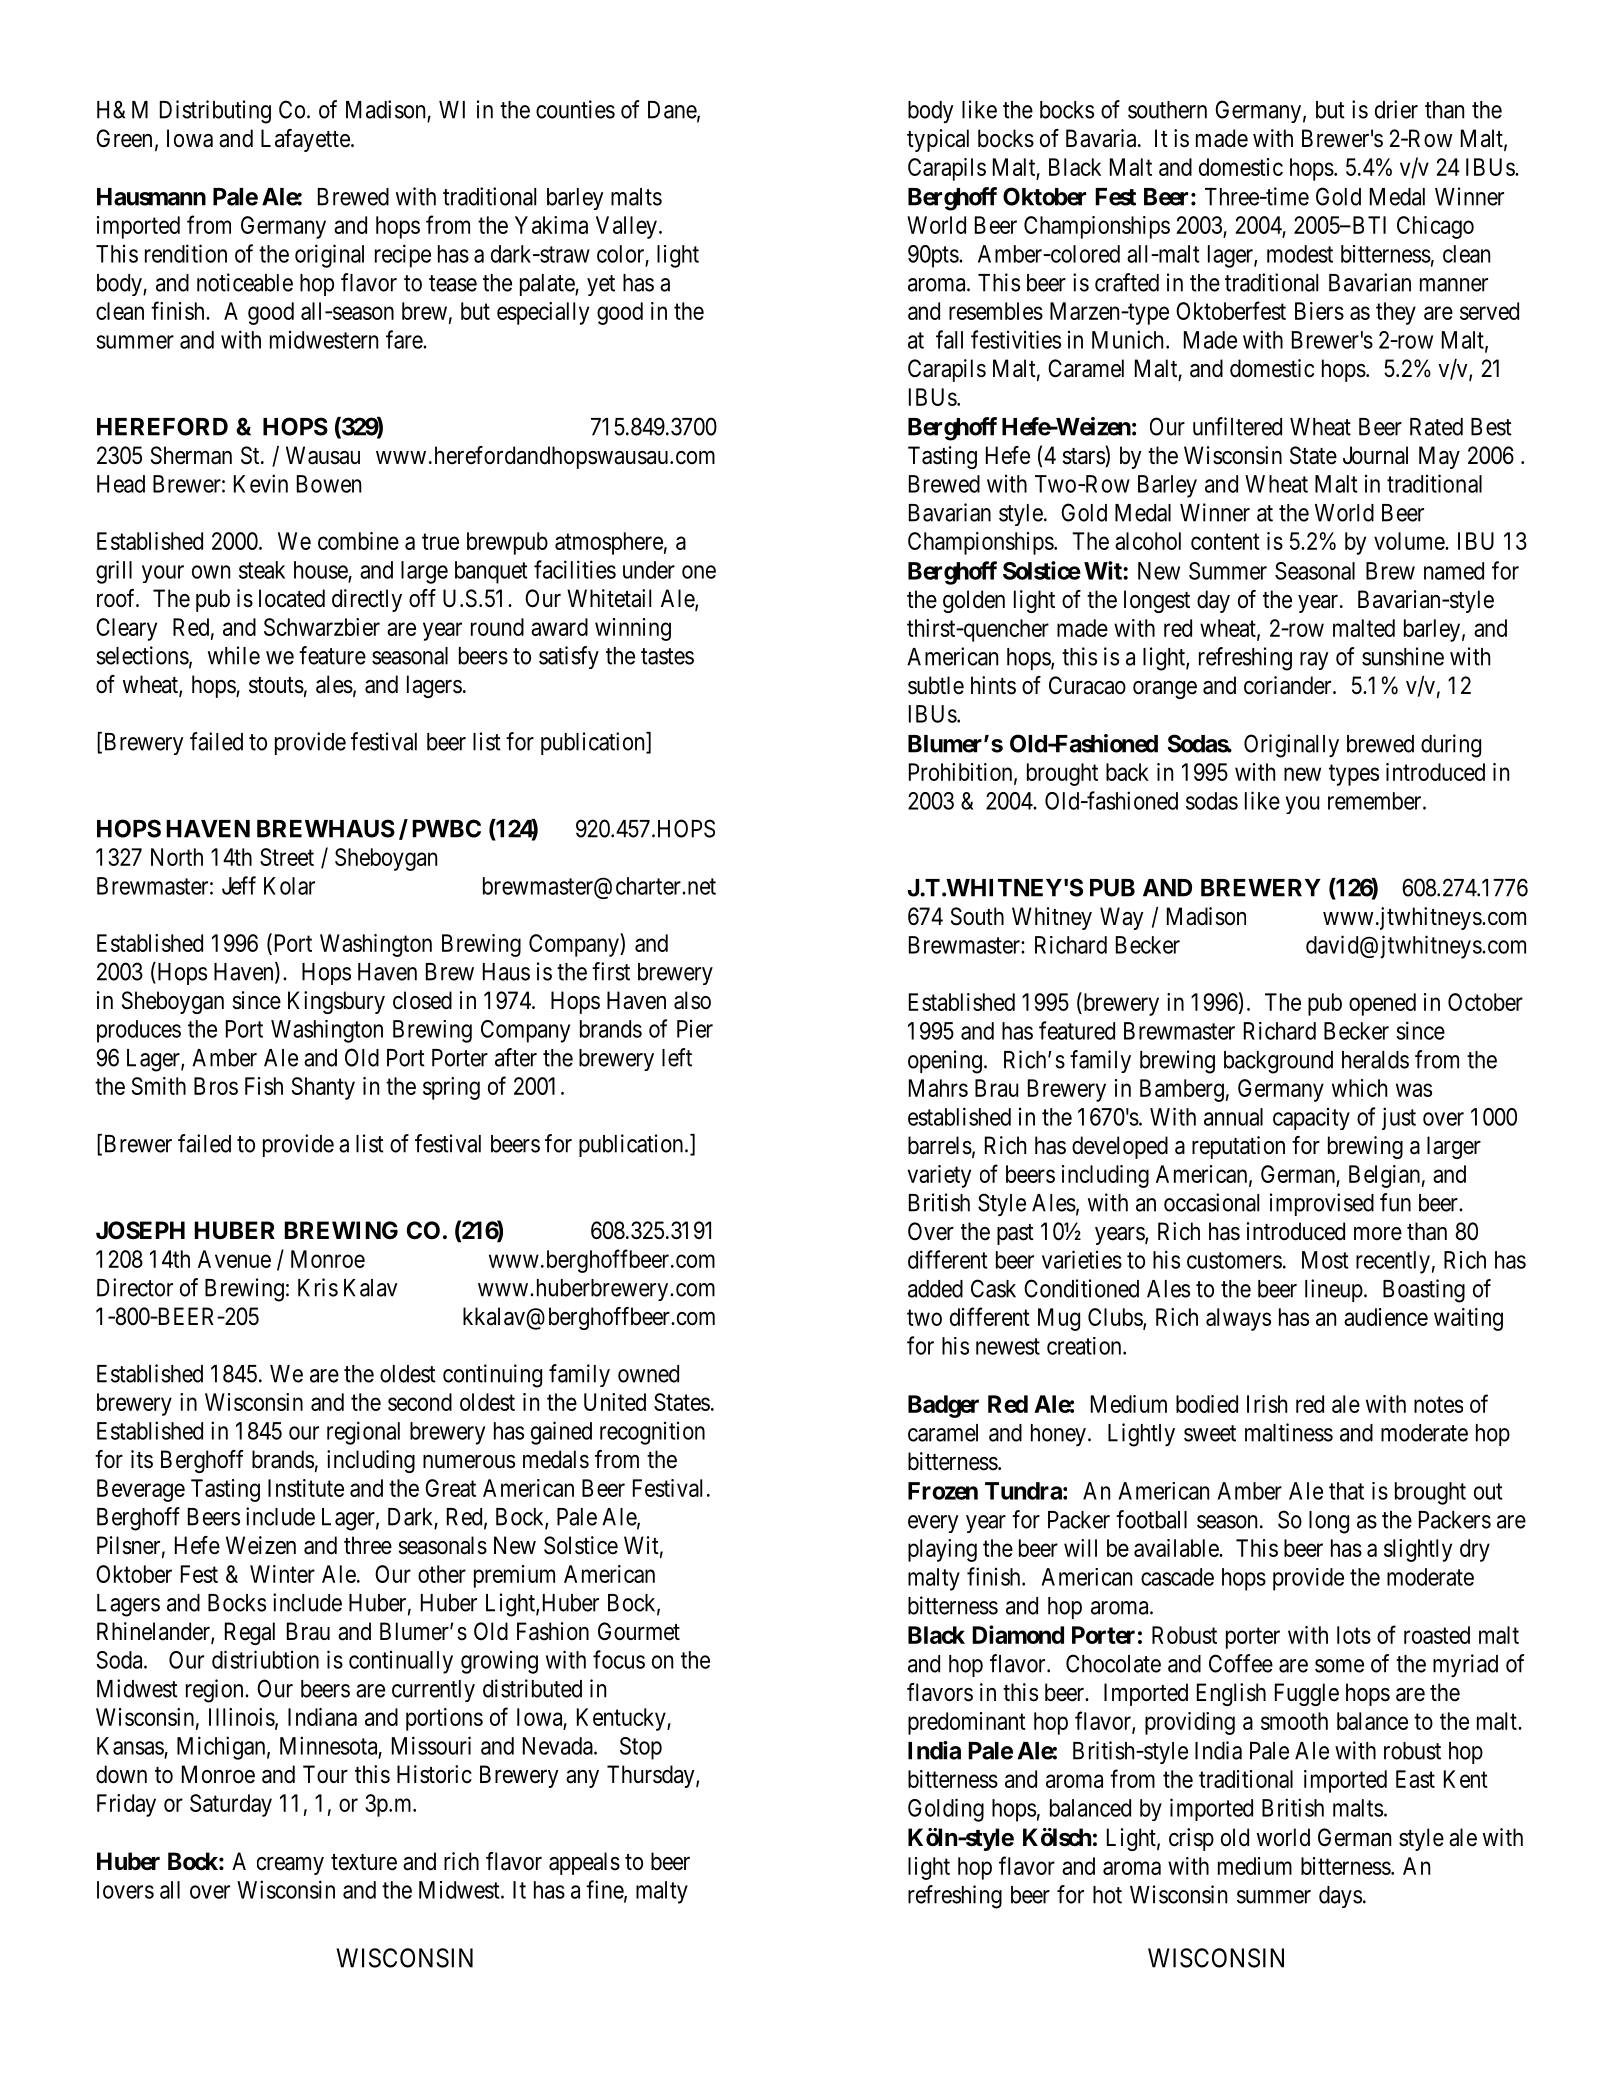 This document has width=1623, height=2100. Describe the element at coordinates (290, 1866) in the document. I see `creamy` at that location.
